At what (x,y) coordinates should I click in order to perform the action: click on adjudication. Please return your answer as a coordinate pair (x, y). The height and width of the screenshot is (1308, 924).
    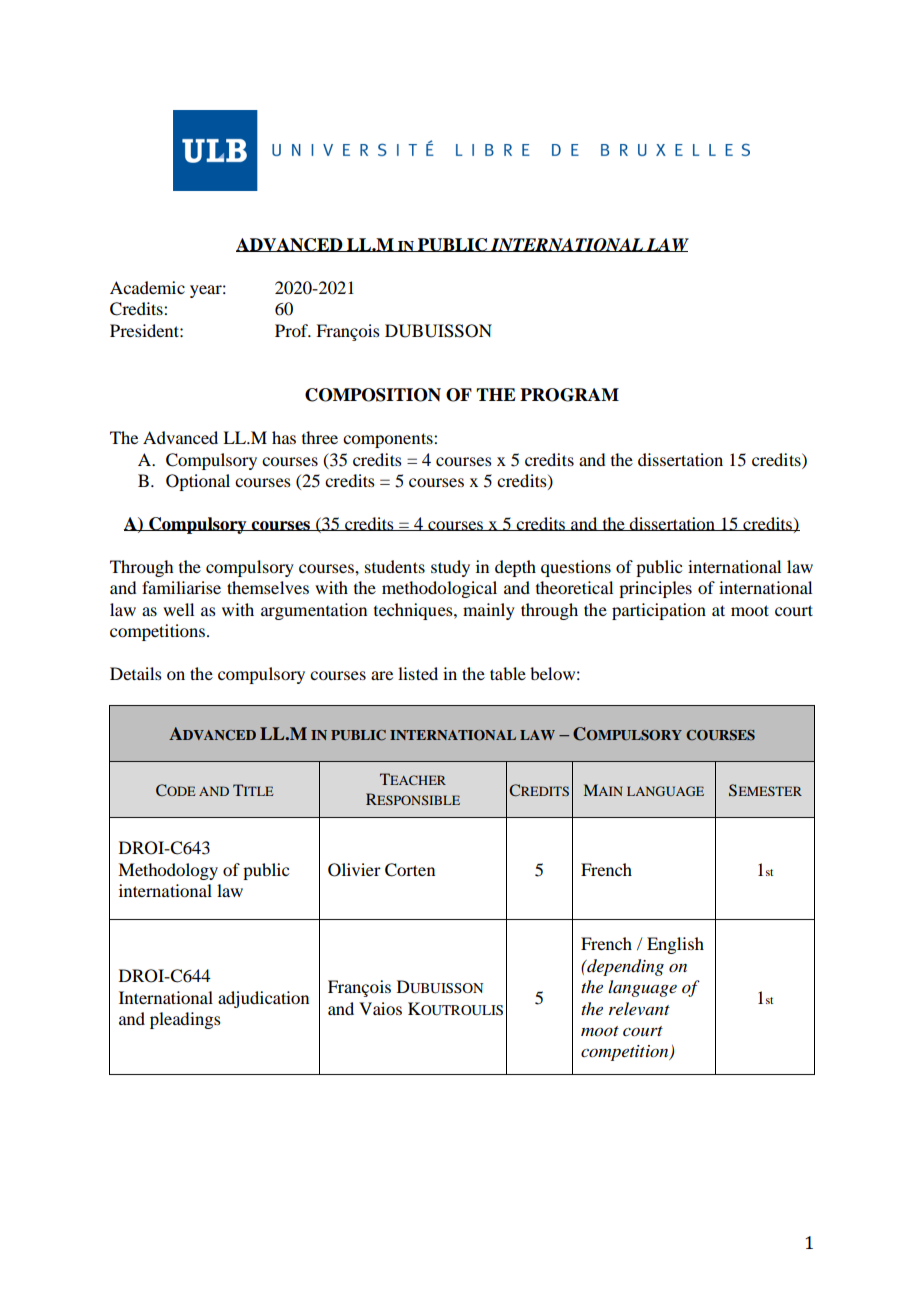
    Looking at the image, I should click on (263, 999).
